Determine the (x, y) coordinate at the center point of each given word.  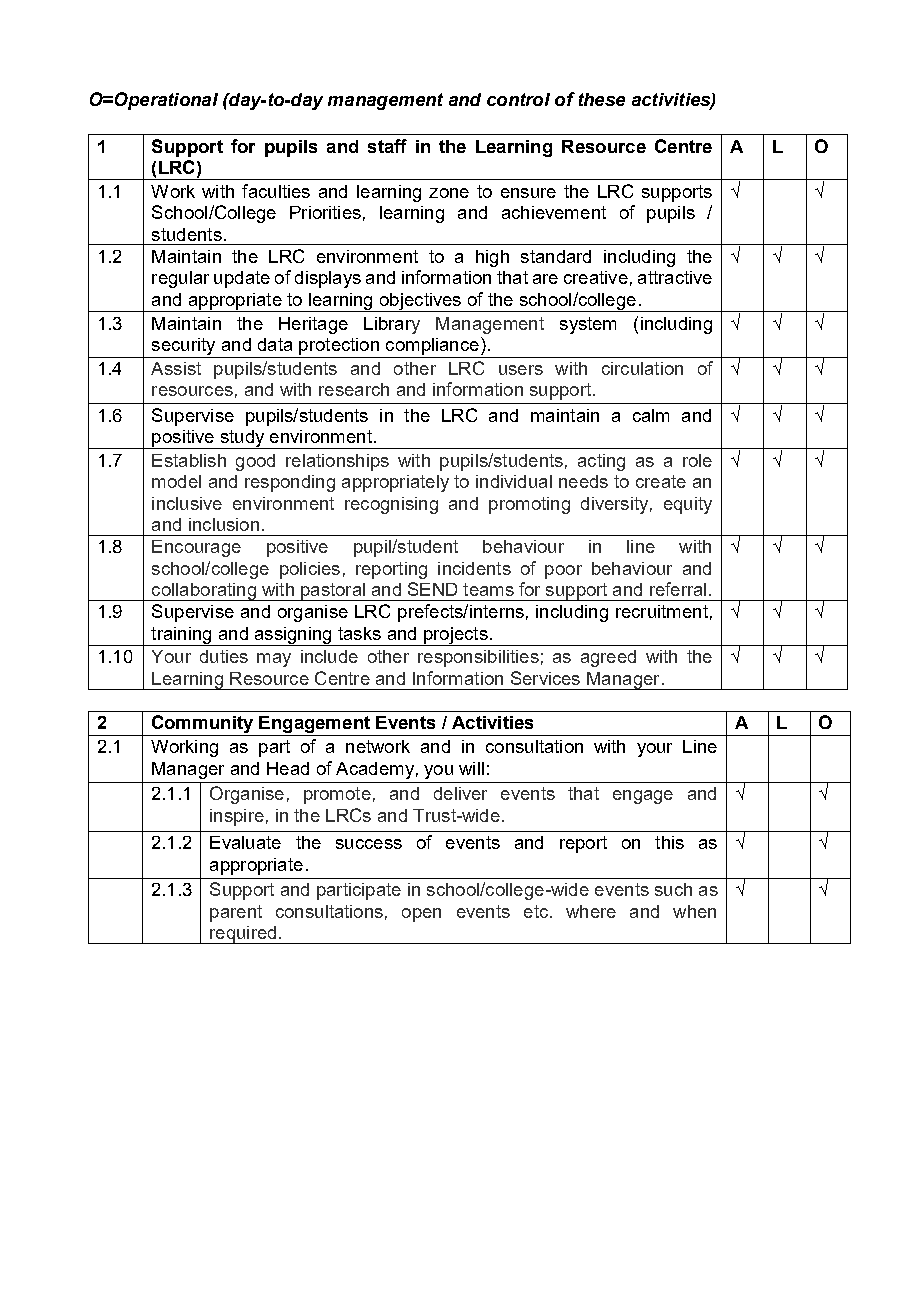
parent (236, 913)
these (602, 99)
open (421, 915)
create (661, 481)
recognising (391, 505)
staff (387, 146)
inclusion (224, 524)
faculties (276, 191)
